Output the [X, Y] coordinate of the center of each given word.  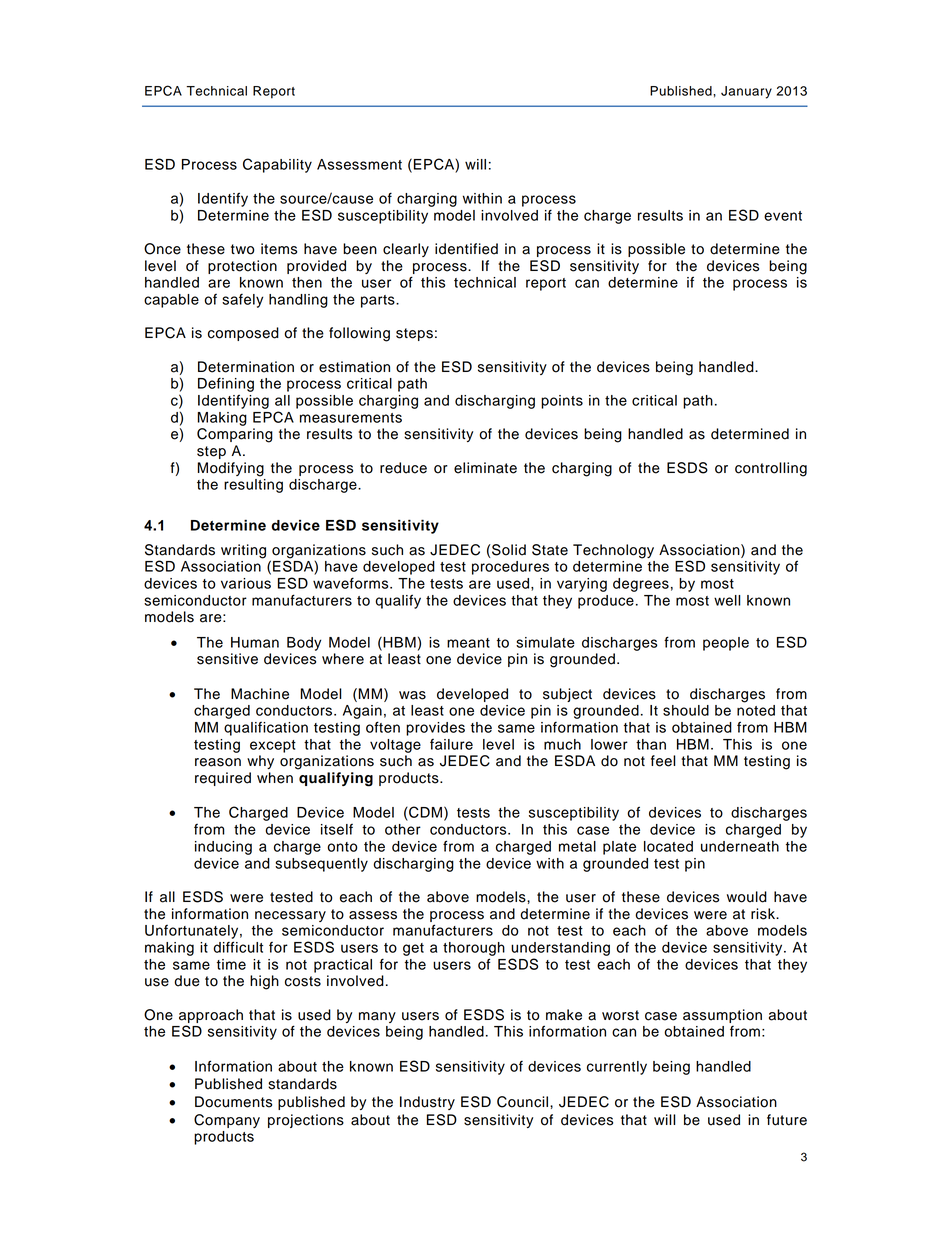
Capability [277, 165]
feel [663, 761]
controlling [771, 469]
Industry [427, 1103]
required [223, 779]
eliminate [485, 468]
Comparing [235, 435]
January [746, 92]
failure [451, 744]
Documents [233, 1102]
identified [466, 249]
